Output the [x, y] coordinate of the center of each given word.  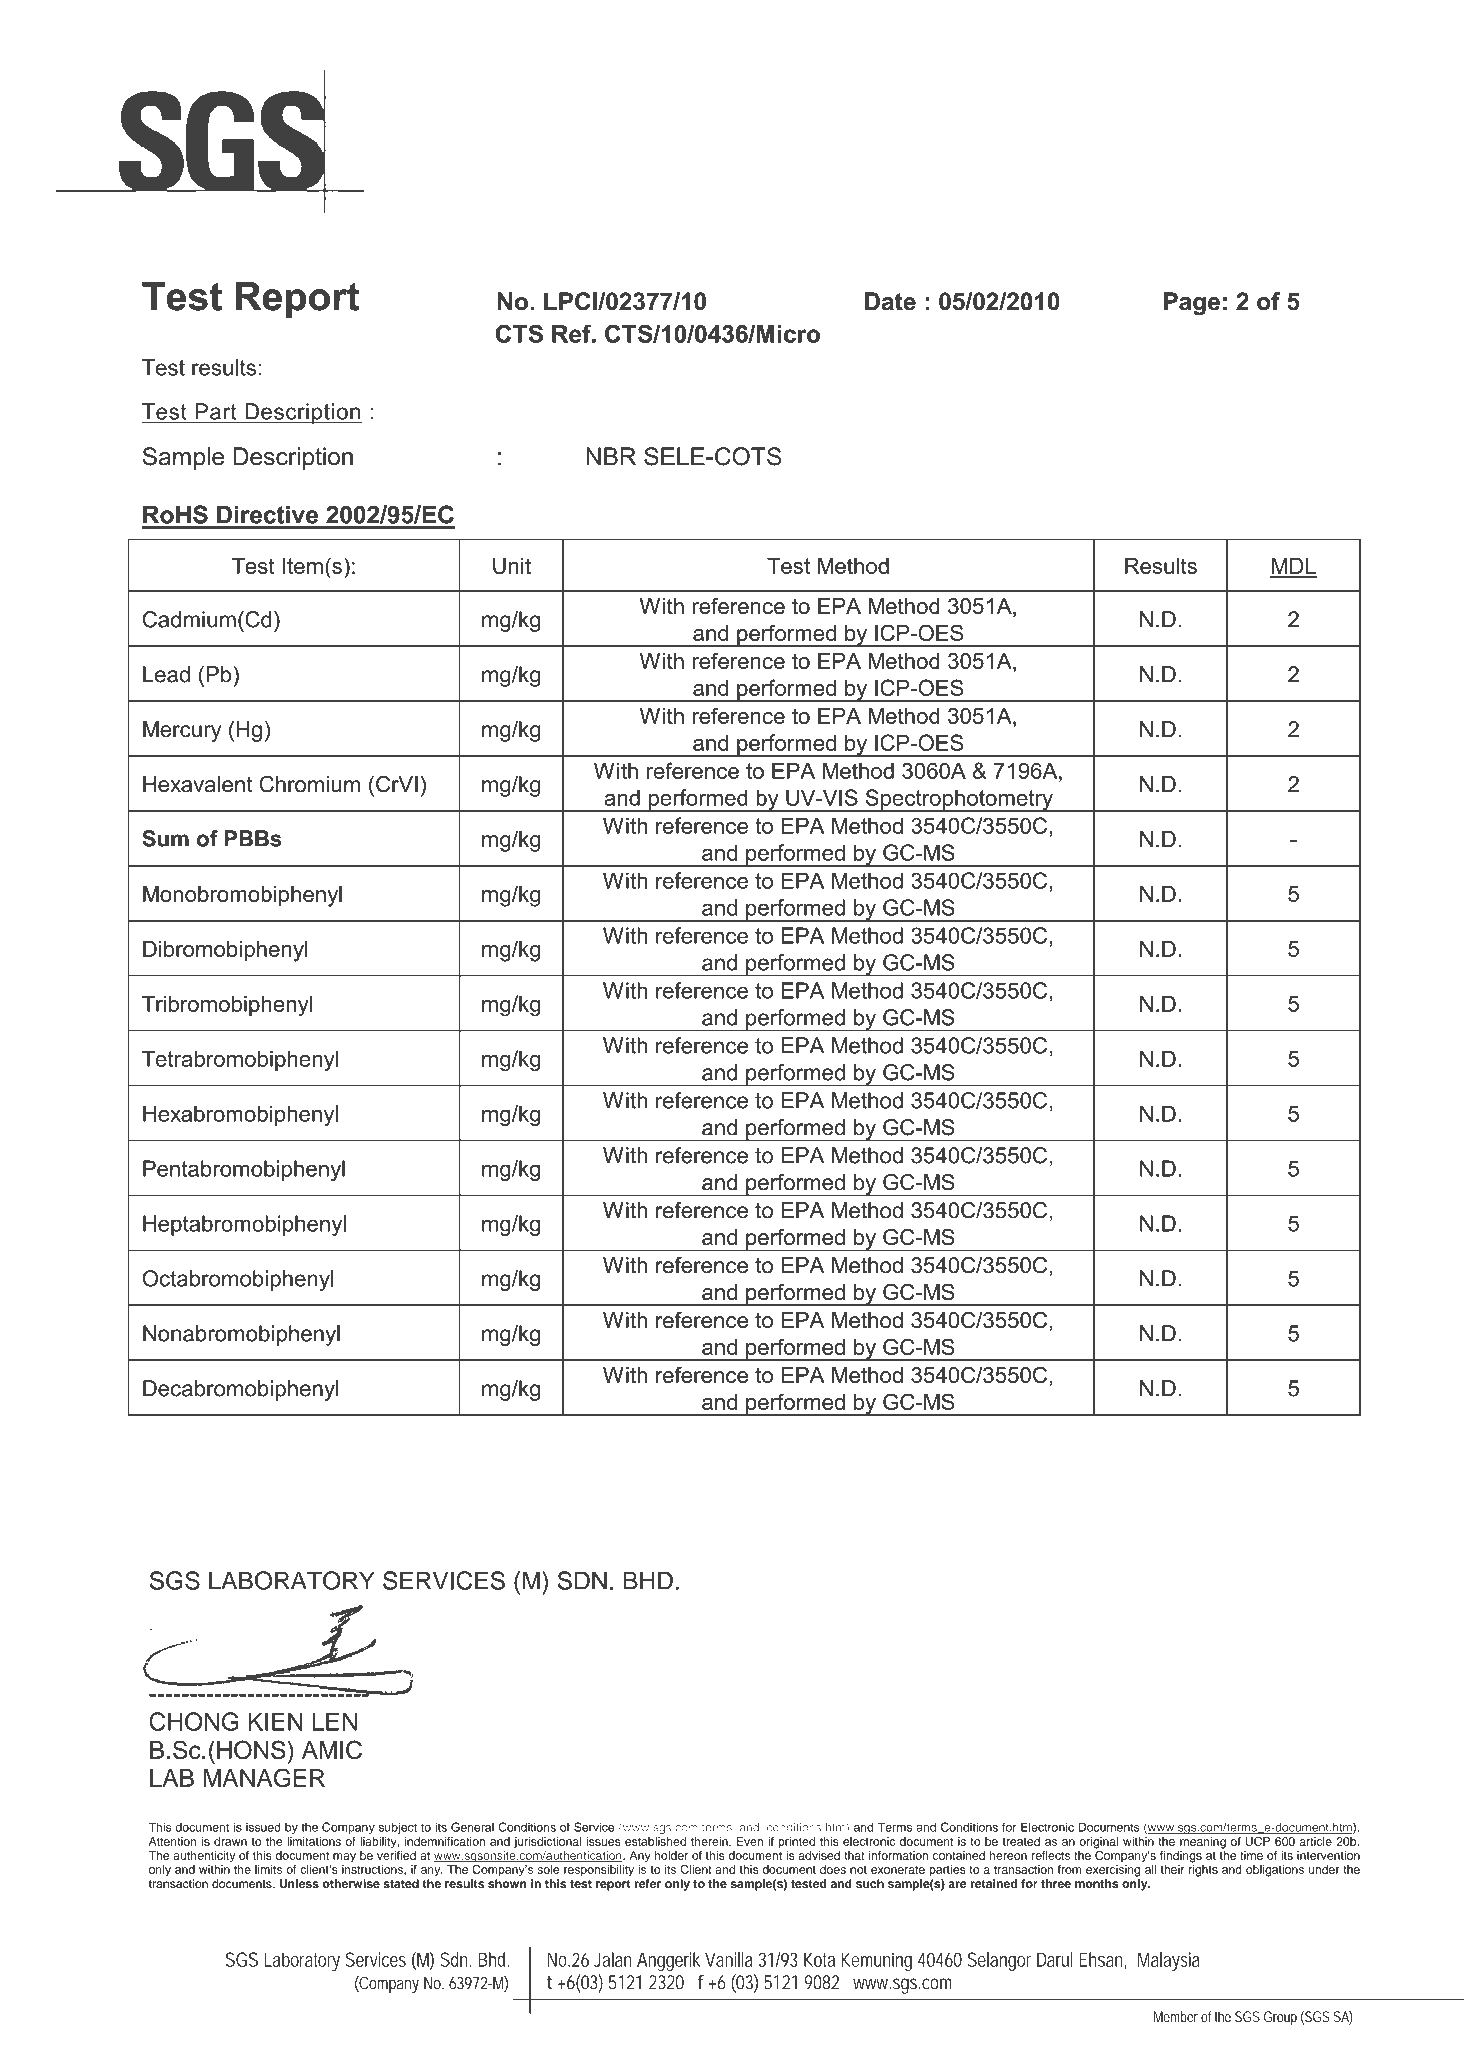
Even [750, 1841]
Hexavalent [198, 784]
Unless [299, 1884]
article [1316, 1841]
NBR [611, 456]
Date [890, 301]
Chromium [310, 784]
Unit [512, 566]
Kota [819, 1959]
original [1098, 1844]
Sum [165, 838]
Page [1192, 304]
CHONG [193, 1721]
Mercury [182, 731]
